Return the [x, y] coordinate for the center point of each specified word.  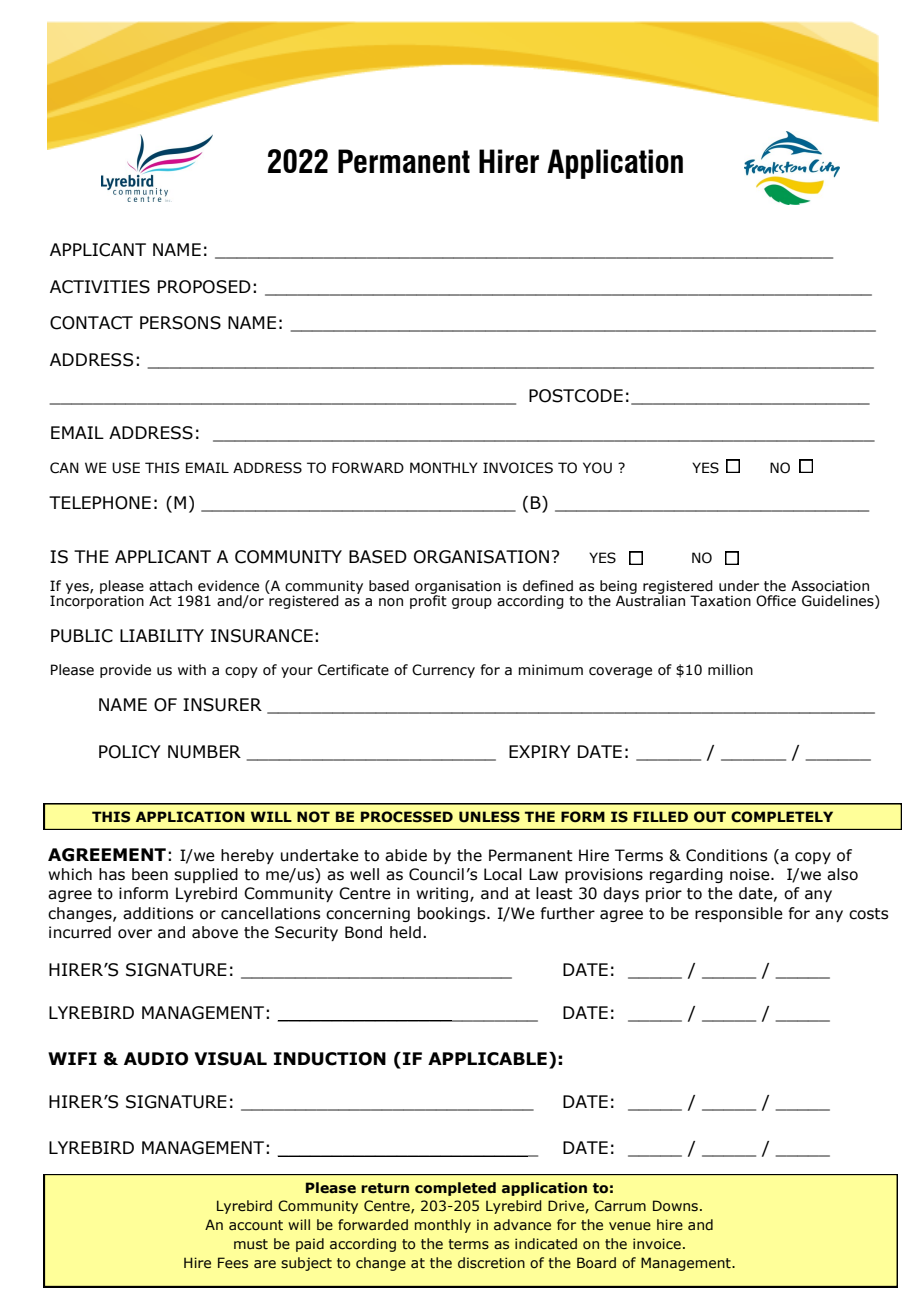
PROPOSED [204, 287]
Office [776, 601]
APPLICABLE [487, 1059]
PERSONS [180, 323]
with [192, 670]
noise [751, 874]
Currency [443, 671]
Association [830, 586]
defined [548, 586]
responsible [739, 914]
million [730, 670]
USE [126, 468]
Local [503, 874]
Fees [233, 1262]
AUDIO [156, 1059]
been [150, 874]
